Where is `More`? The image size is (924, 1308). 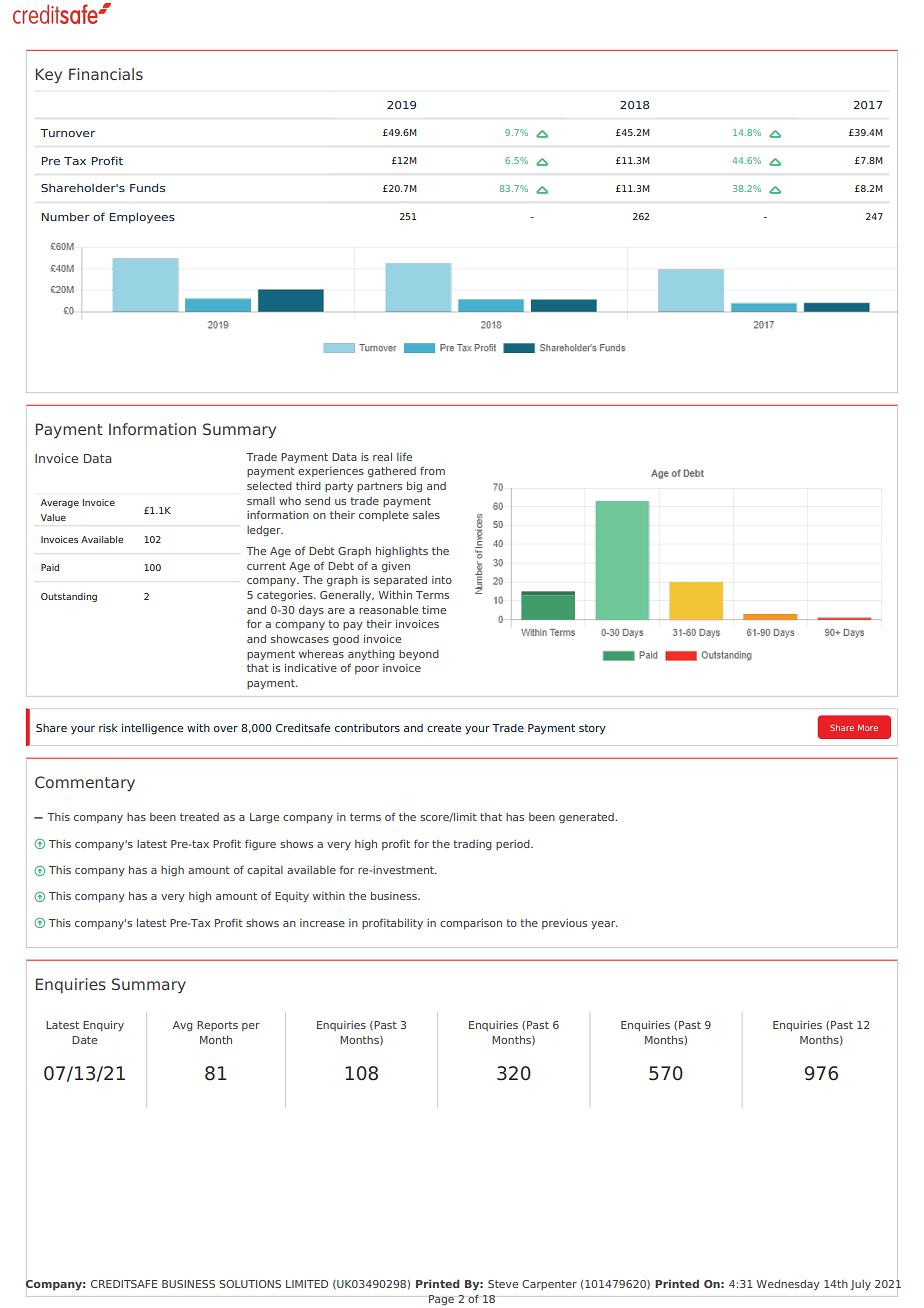 More is located at coordinates (868, 728).
